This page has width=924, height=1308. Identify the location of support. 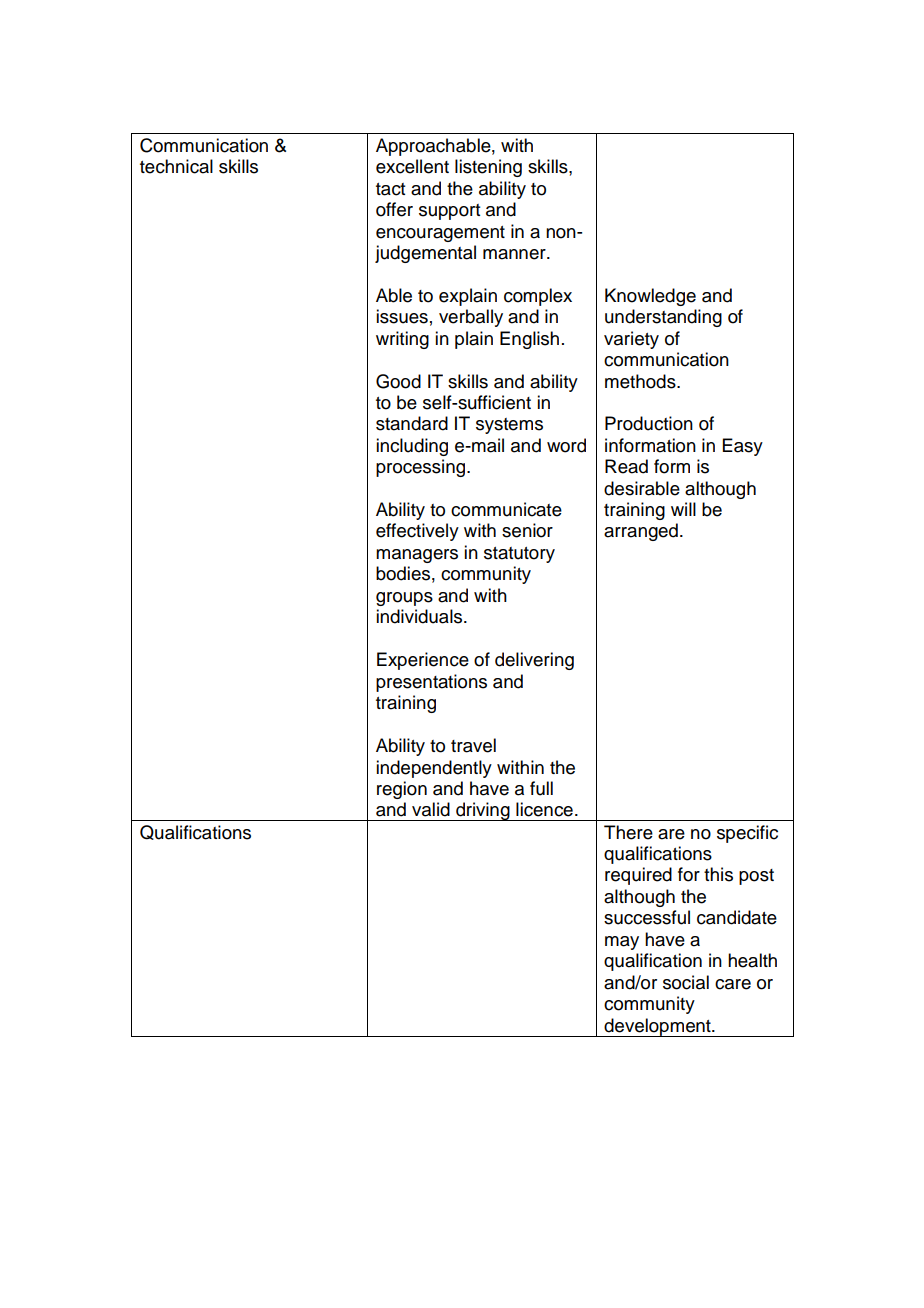
(449, 212).
